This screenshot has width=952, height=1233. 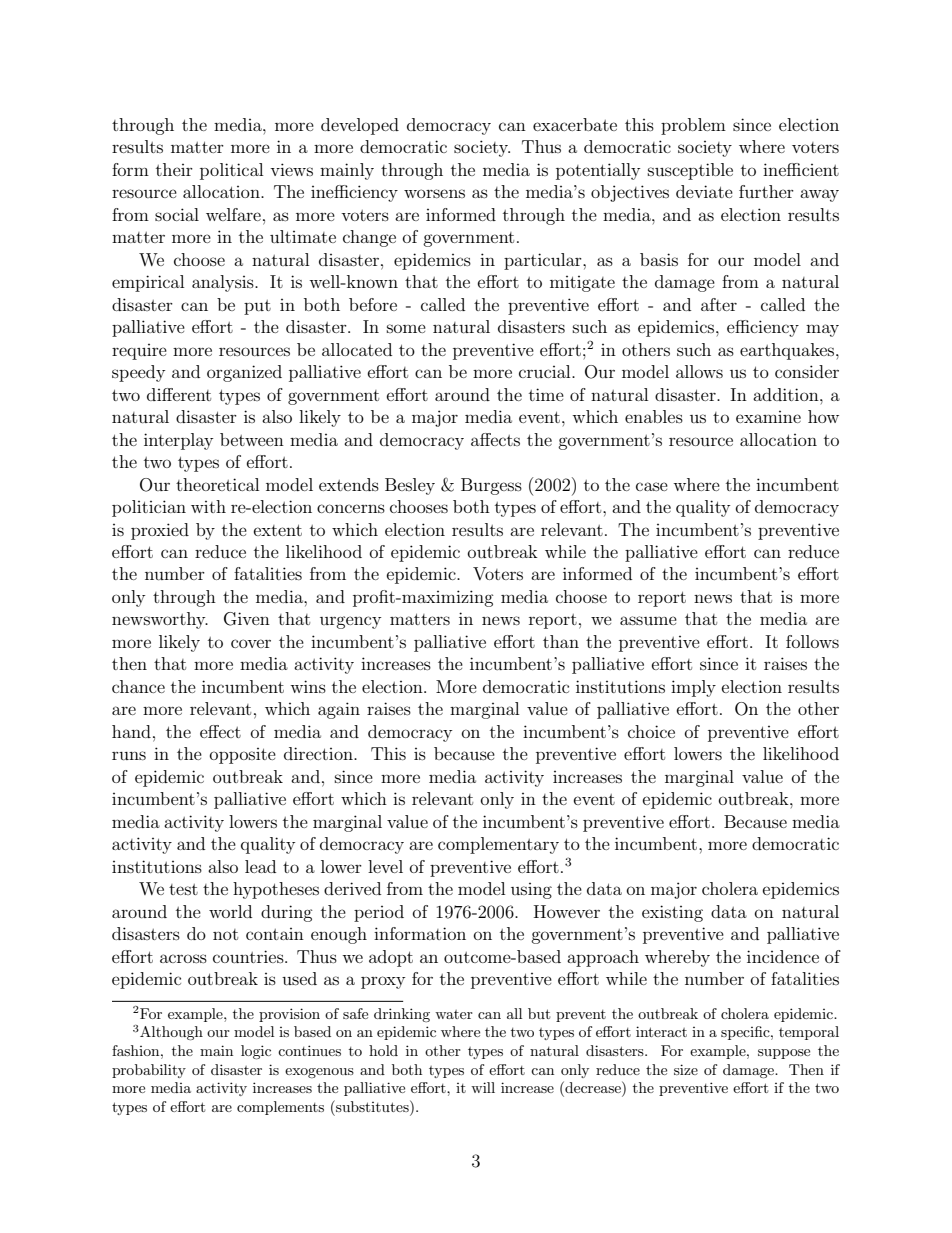 I want to click on organized, so click(x=244, y=373).
